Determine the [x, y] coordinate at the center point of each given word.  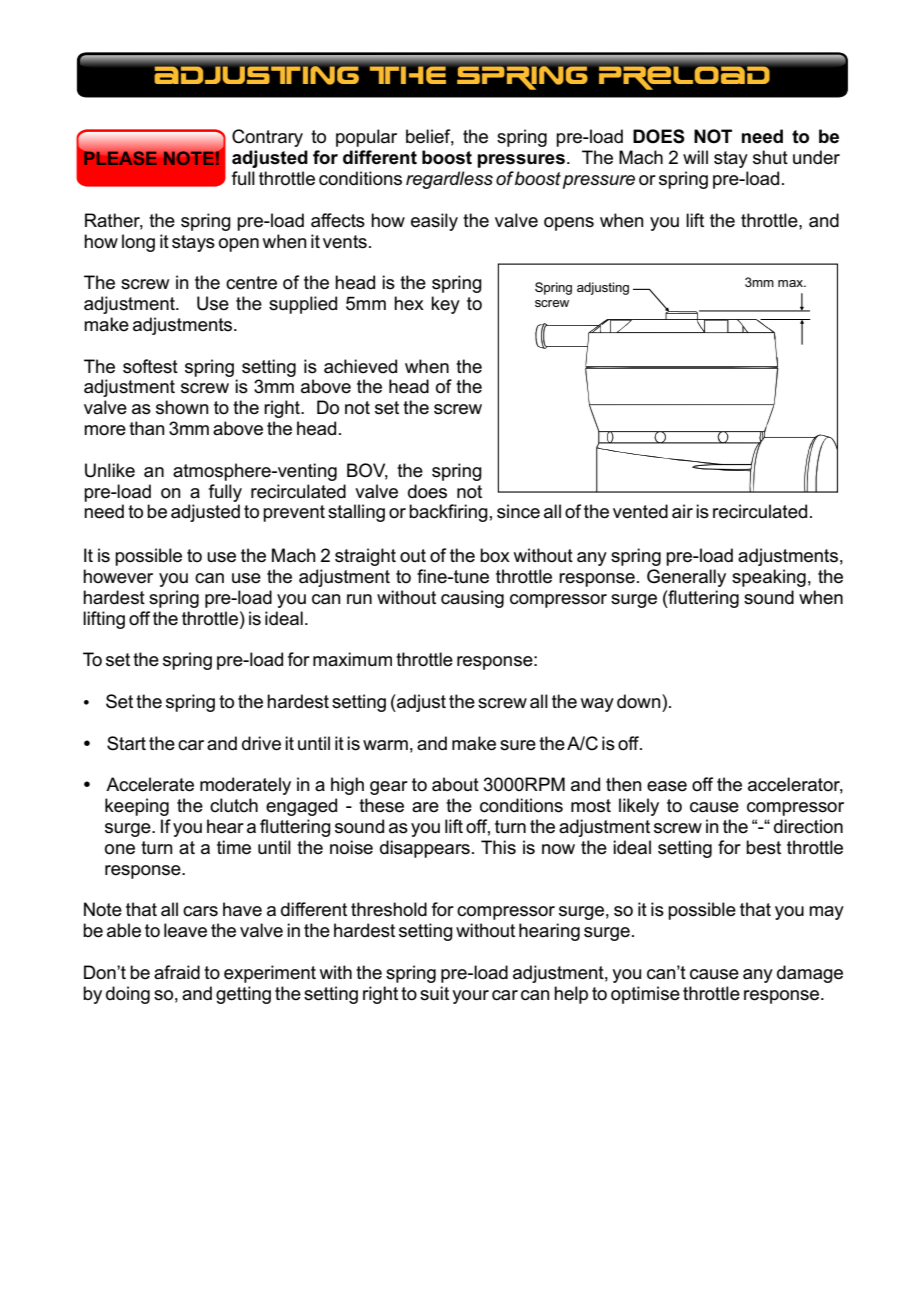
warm [385, 745]
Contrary [267, 138]
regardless [449, 180]
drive [261, 743]
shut [770, 157]
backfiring [448, 513]
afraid [177, 972]
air [682, 511]
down [640, 701]
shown [182, 407]
